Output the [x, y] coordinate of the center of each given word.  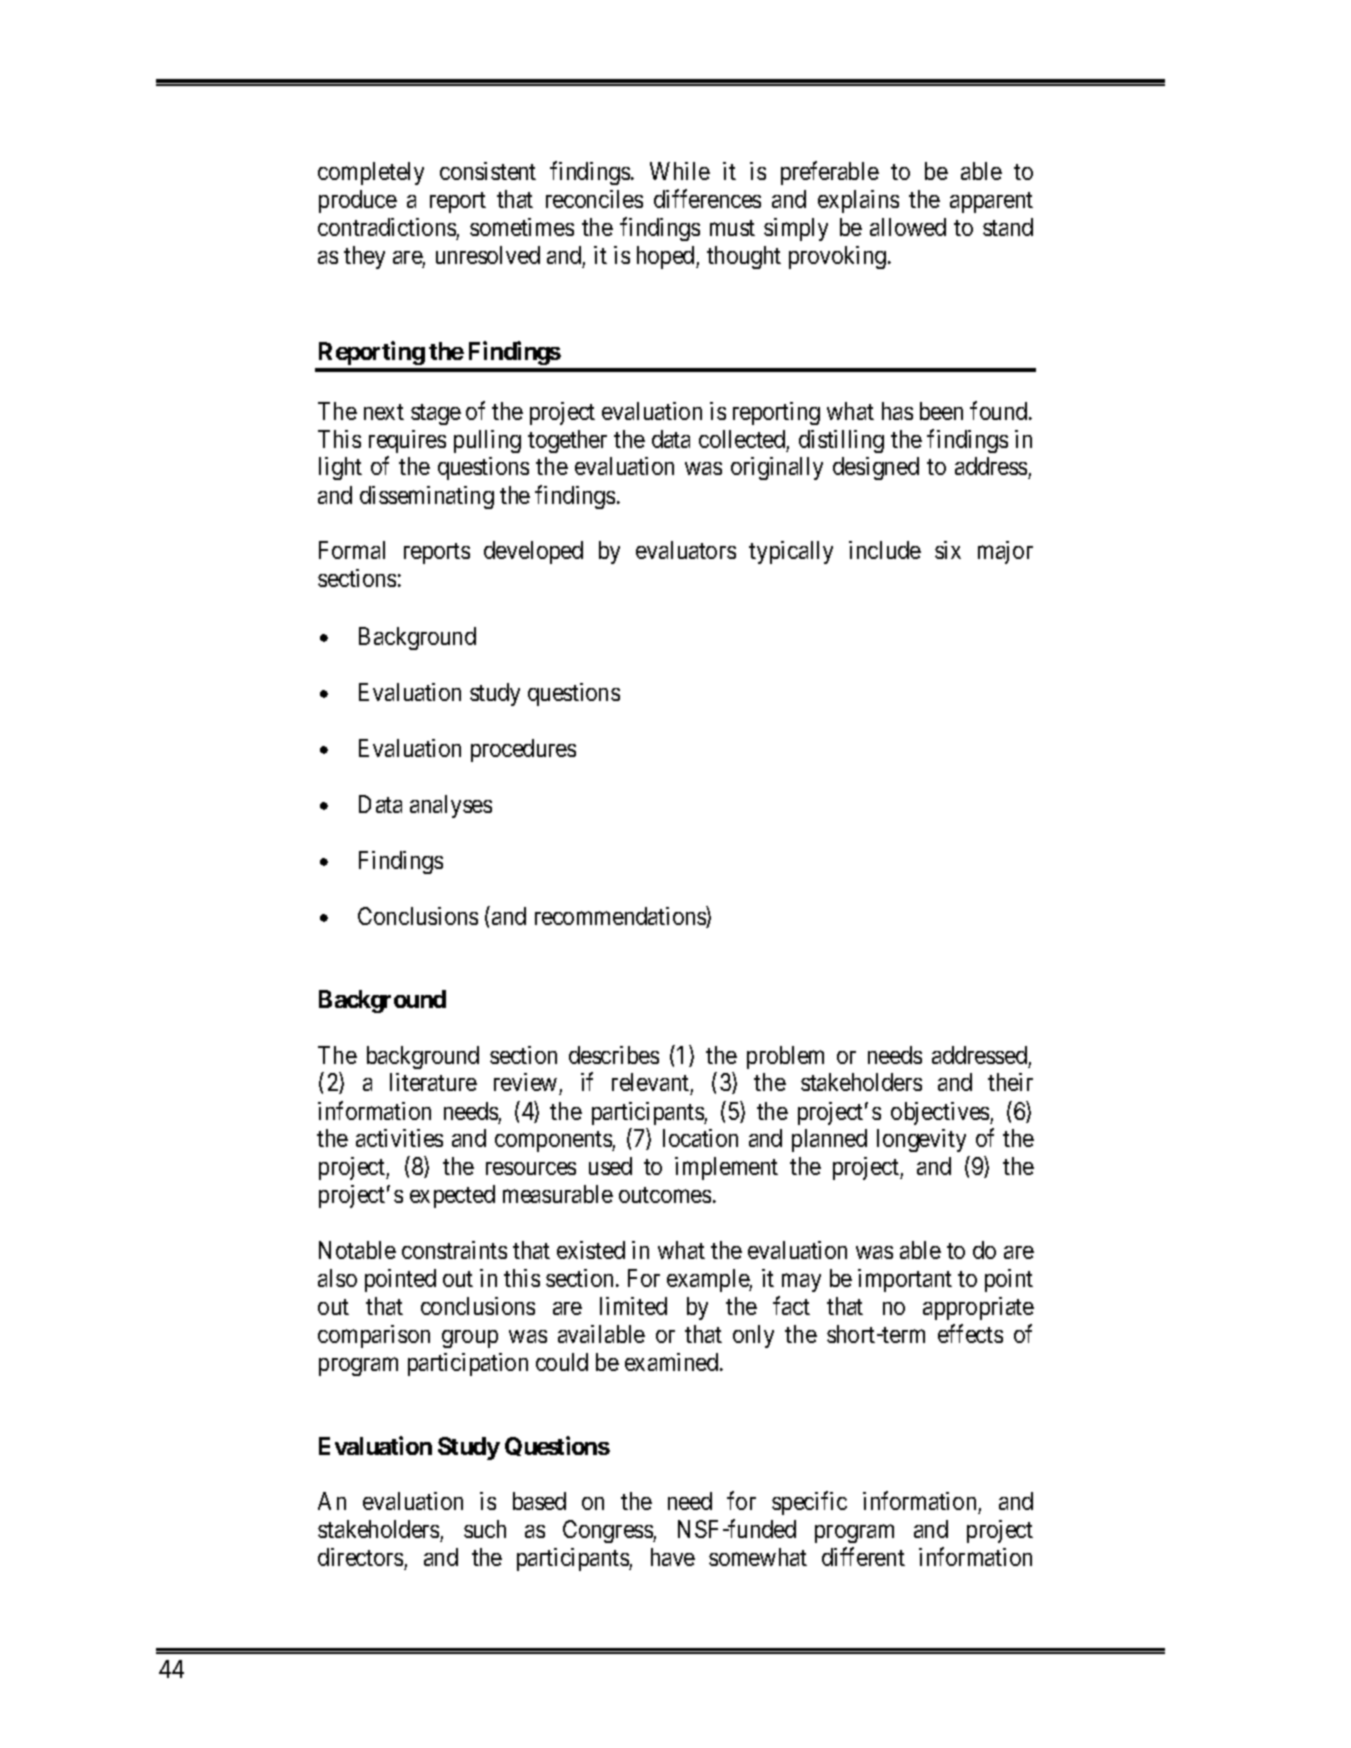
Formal [352, 550]
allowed [908, 227]
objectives [941, 1113]
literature [433, 1082]
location [700, 1138]
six [948, 550]
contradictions [387, 227]
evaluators [686, 550]
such [485, 1529]
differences [707, 199]
